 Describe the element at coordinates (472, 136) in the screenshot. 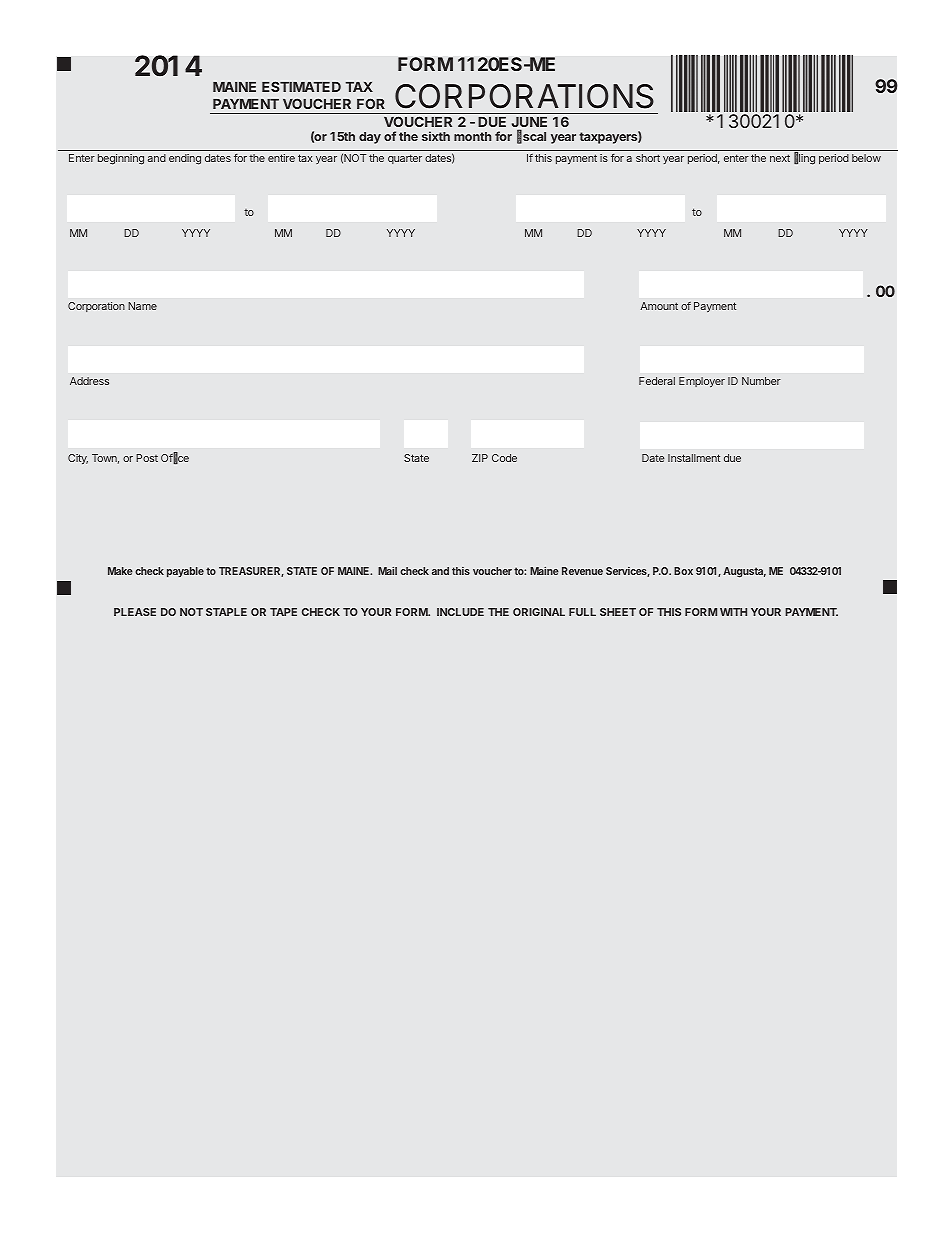

I see `month` at that location.
